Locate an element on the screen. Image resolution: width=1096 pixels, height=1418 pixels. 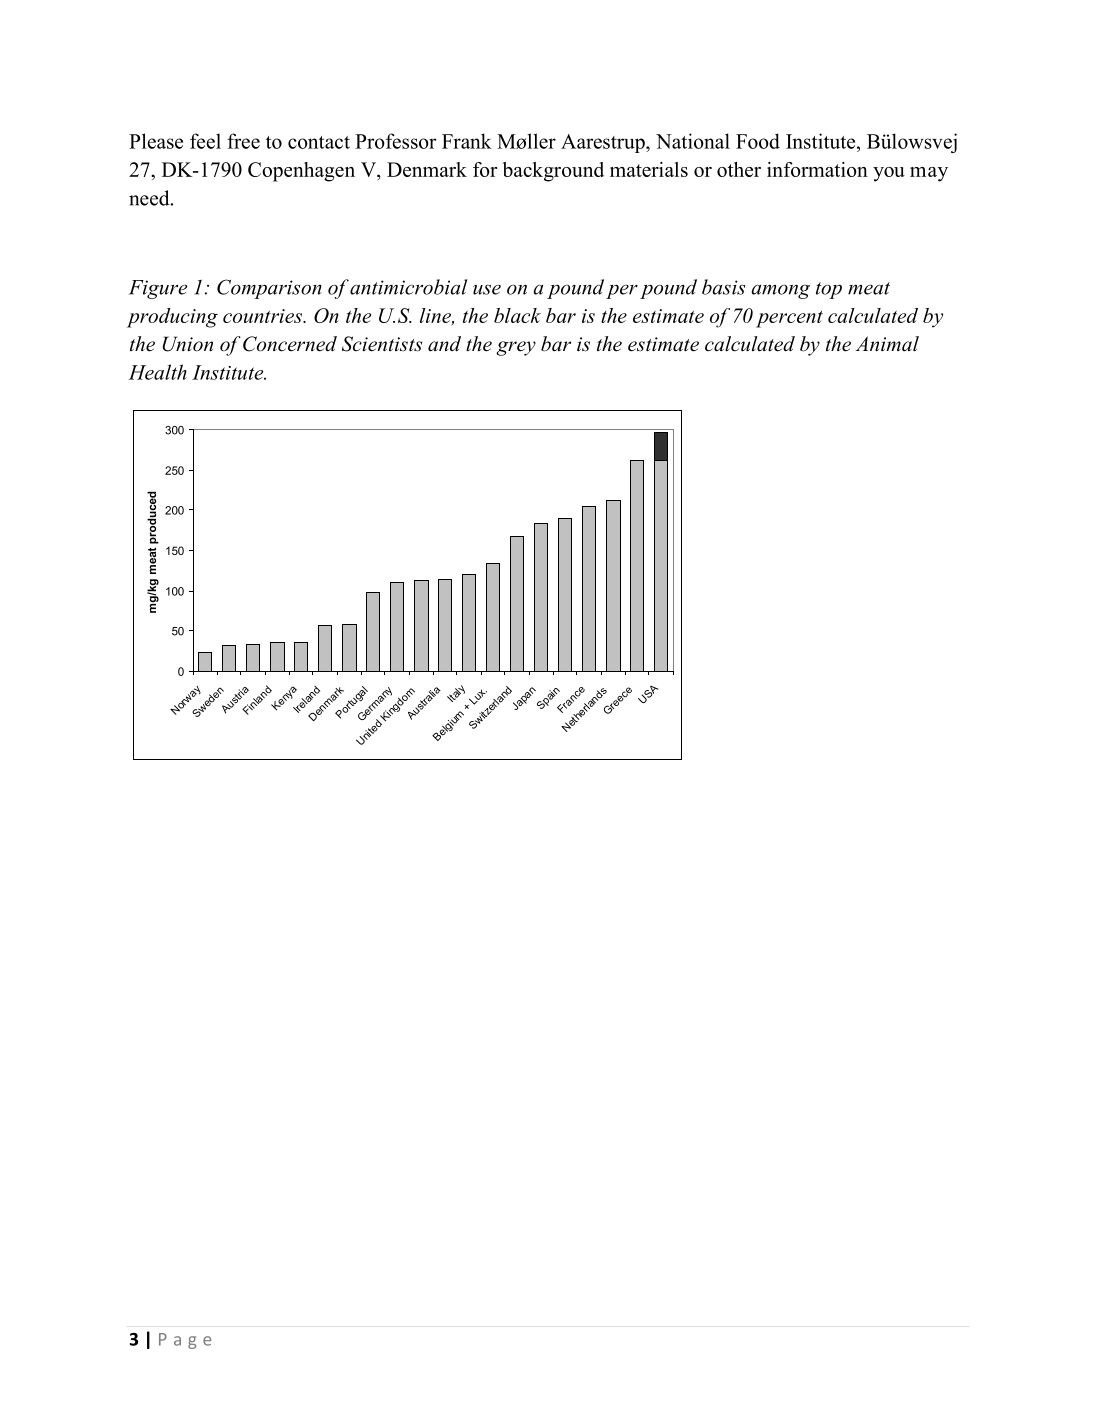
Comparison is located at coordinates (269, 289).
